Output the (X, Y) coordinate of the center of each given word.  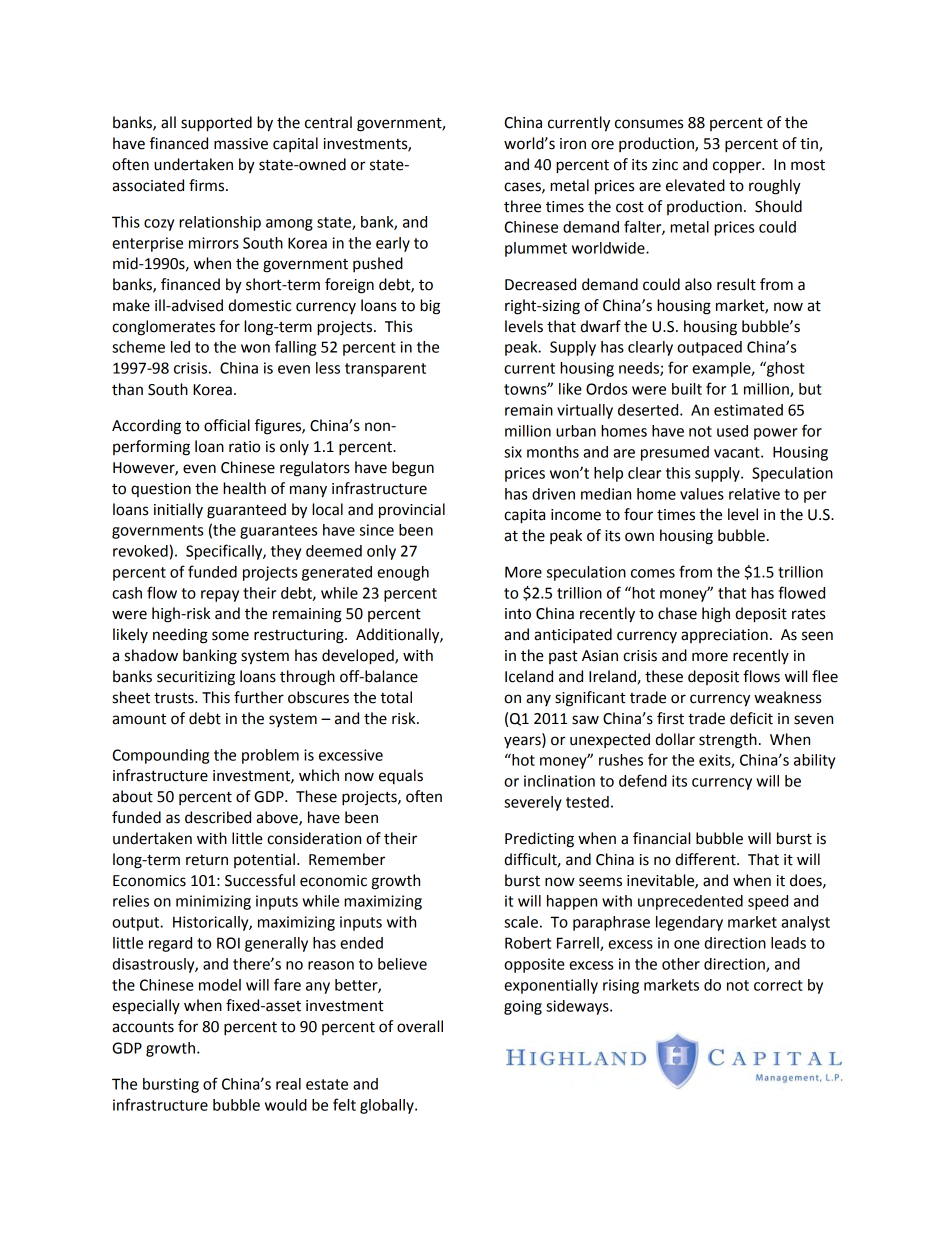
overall (420, 1026)
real (288, 1084)
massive (241, 144)
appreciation (724, 636)
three (522, 206)
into (518, 614)
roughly (775, 187)
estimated (748, 410)
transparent (385, 370)
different (706, 859)
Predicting (539, 840)
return (207, 860)
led (180, 347)
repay (220, 596)
